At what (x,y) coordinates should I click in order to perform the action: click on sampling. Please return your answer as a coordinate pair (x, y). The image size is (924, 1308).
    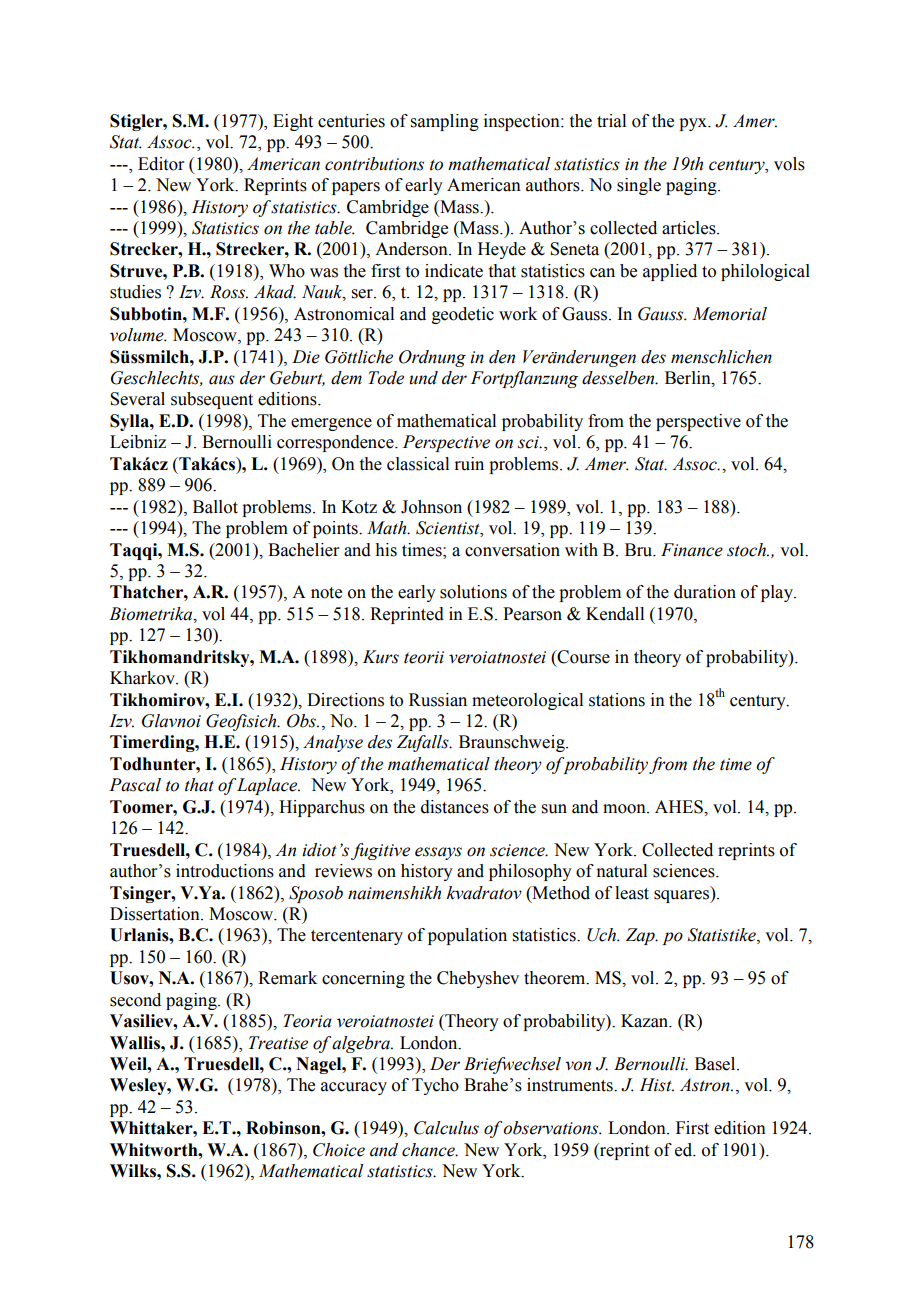
    Looking at the image, I should click on (445, 122).
